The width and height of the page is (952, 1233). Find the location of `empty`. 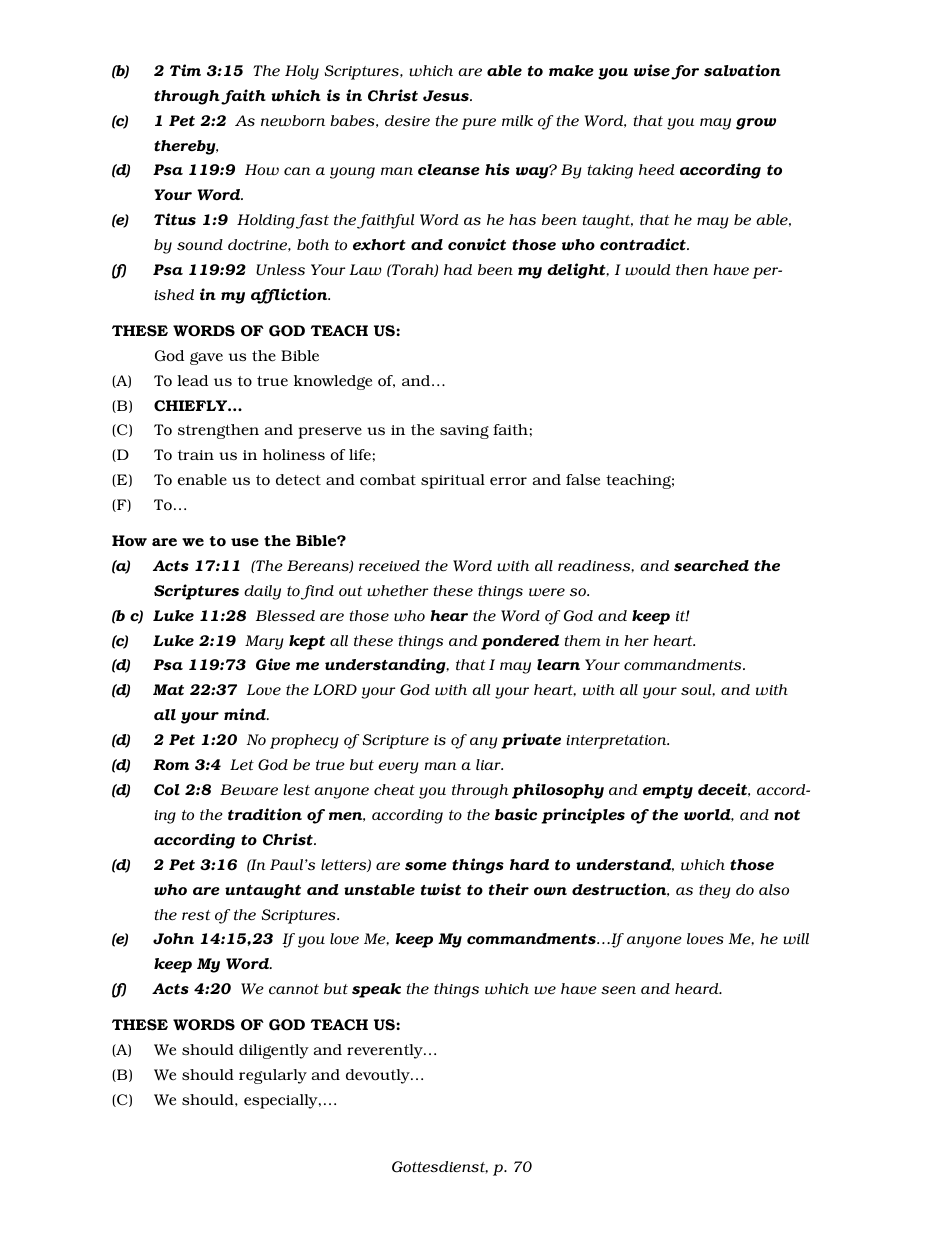

empty is located at coordinates (668, 792).
